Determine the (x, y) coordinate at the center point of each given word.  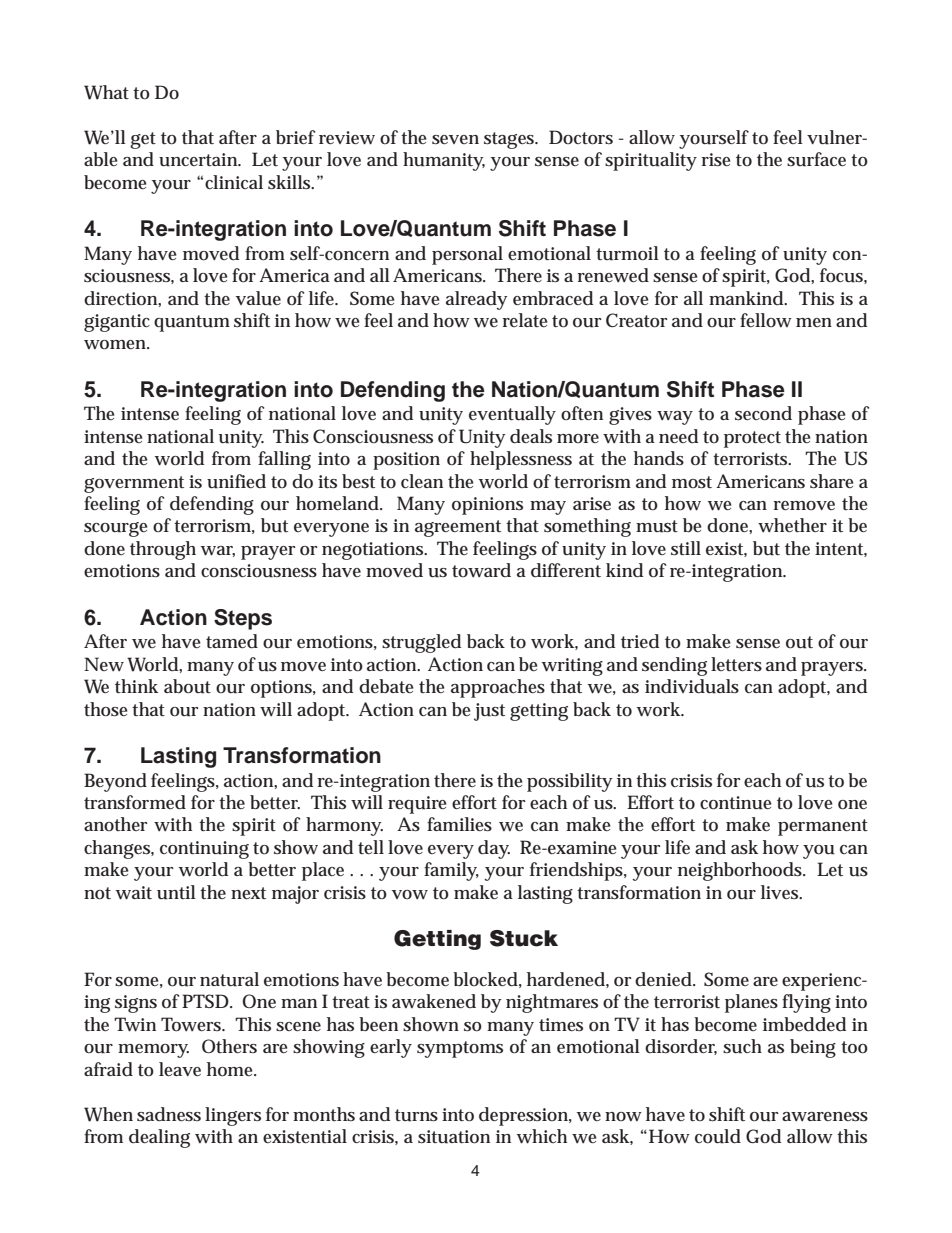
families (459, 824)
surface (816, 159)
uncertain (200, 160)
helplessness (521, 460)
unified (236, 481)
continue (735, 803)
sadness (169, 1114)
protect (752, 439)
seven (455, 140)
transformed (135, 802)
